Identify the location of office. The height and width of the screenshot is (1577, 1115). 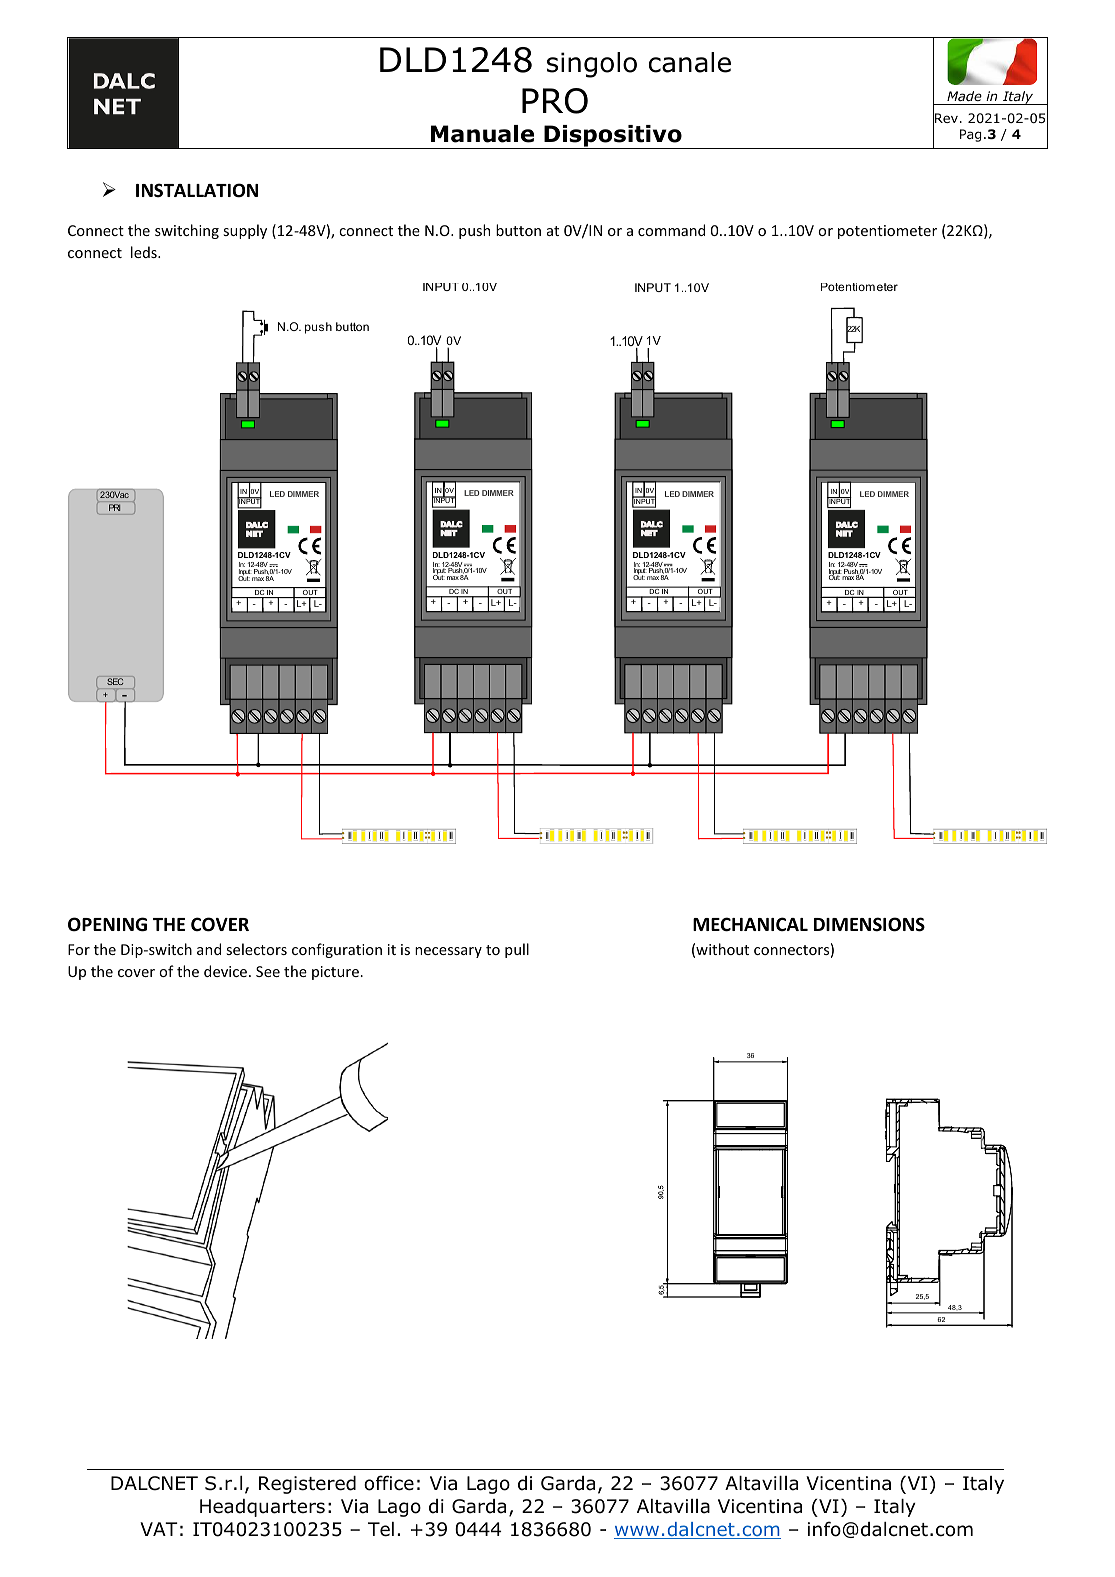
(389, 1483).
